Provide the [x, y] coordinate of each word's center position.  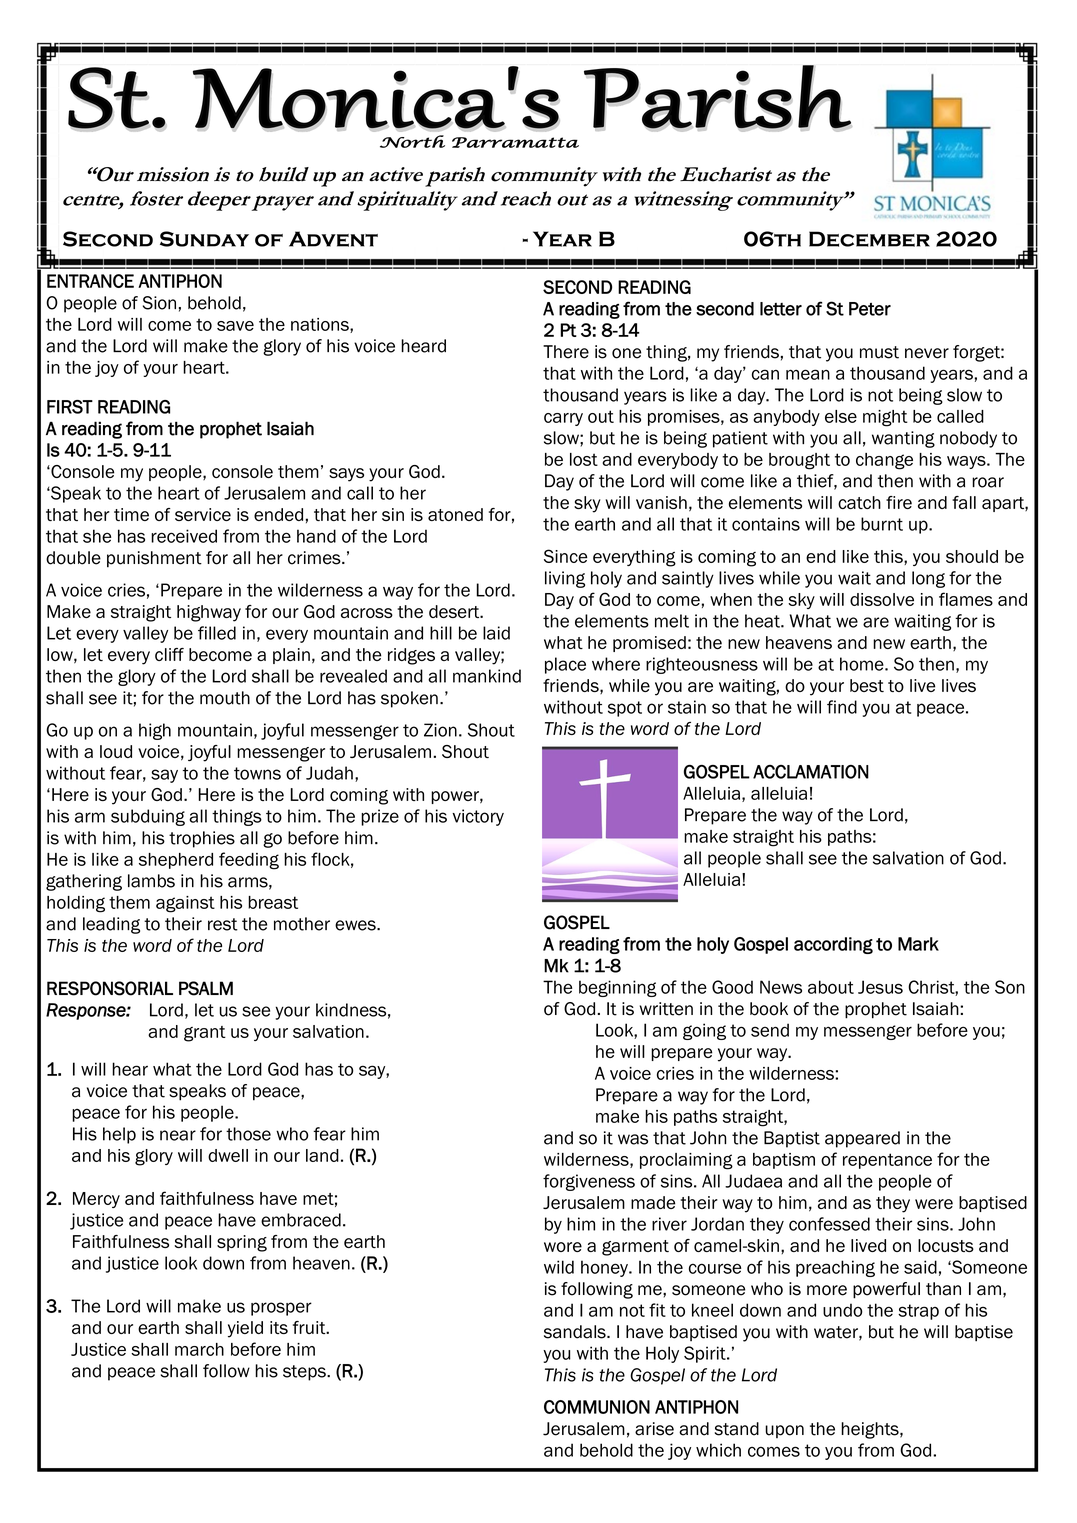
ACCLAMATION [811, 772]
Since [566, 556]
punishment [154, 559]
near [178, 1135]
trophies [202, 839]
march [199, 1349]
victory [478, 817]
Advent [333, 239]
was [633, 1139]
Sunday [204, 239]
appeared [862, 1139]
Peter [870, 309]
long [928, 579]
